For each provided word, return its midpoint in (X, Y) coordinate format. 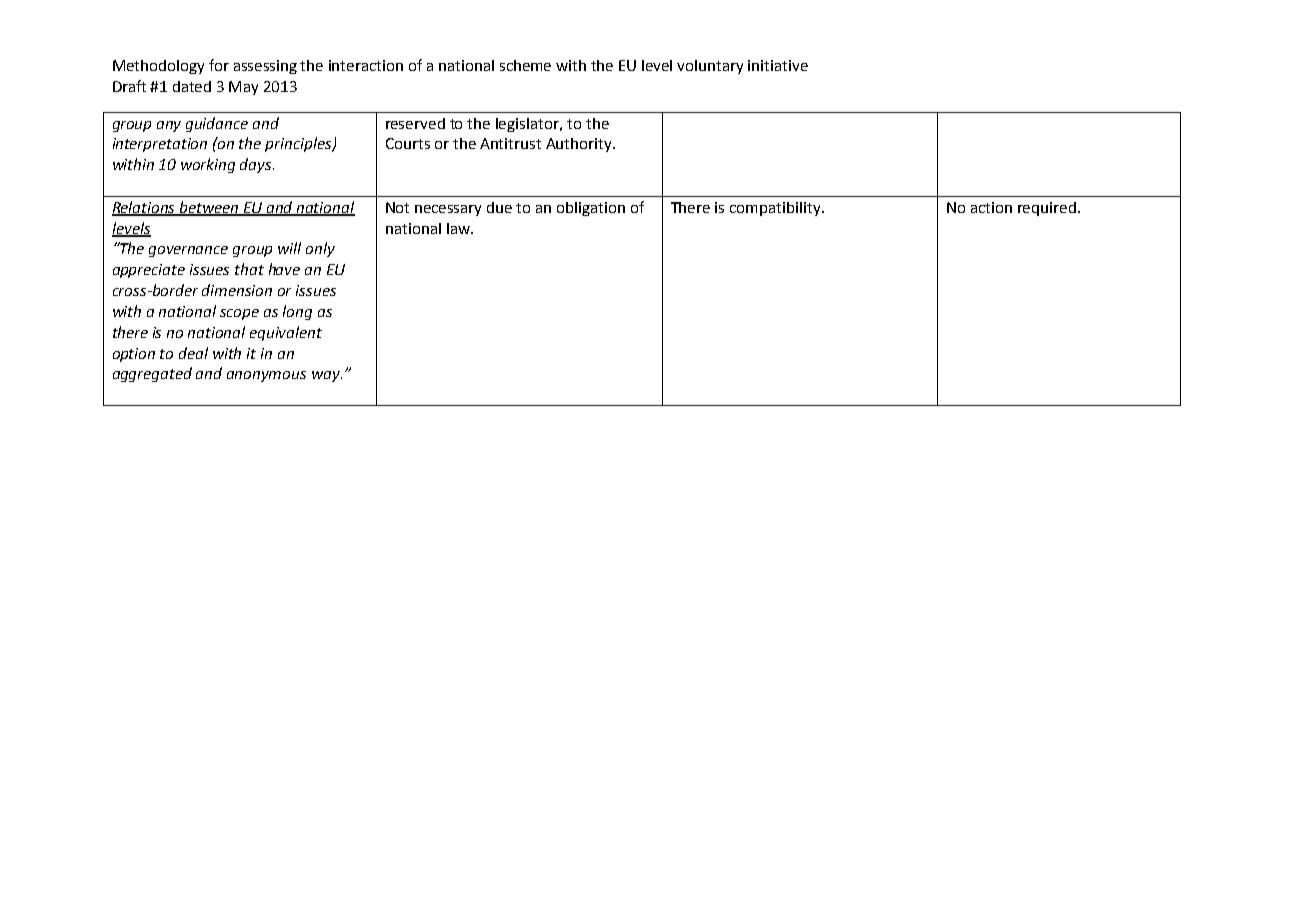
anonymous (266, 376)
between (209, 208)
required (1047, 209)
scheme (525, 65)
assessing (265, 67)
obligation (591, 209)
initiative (778, 65)
